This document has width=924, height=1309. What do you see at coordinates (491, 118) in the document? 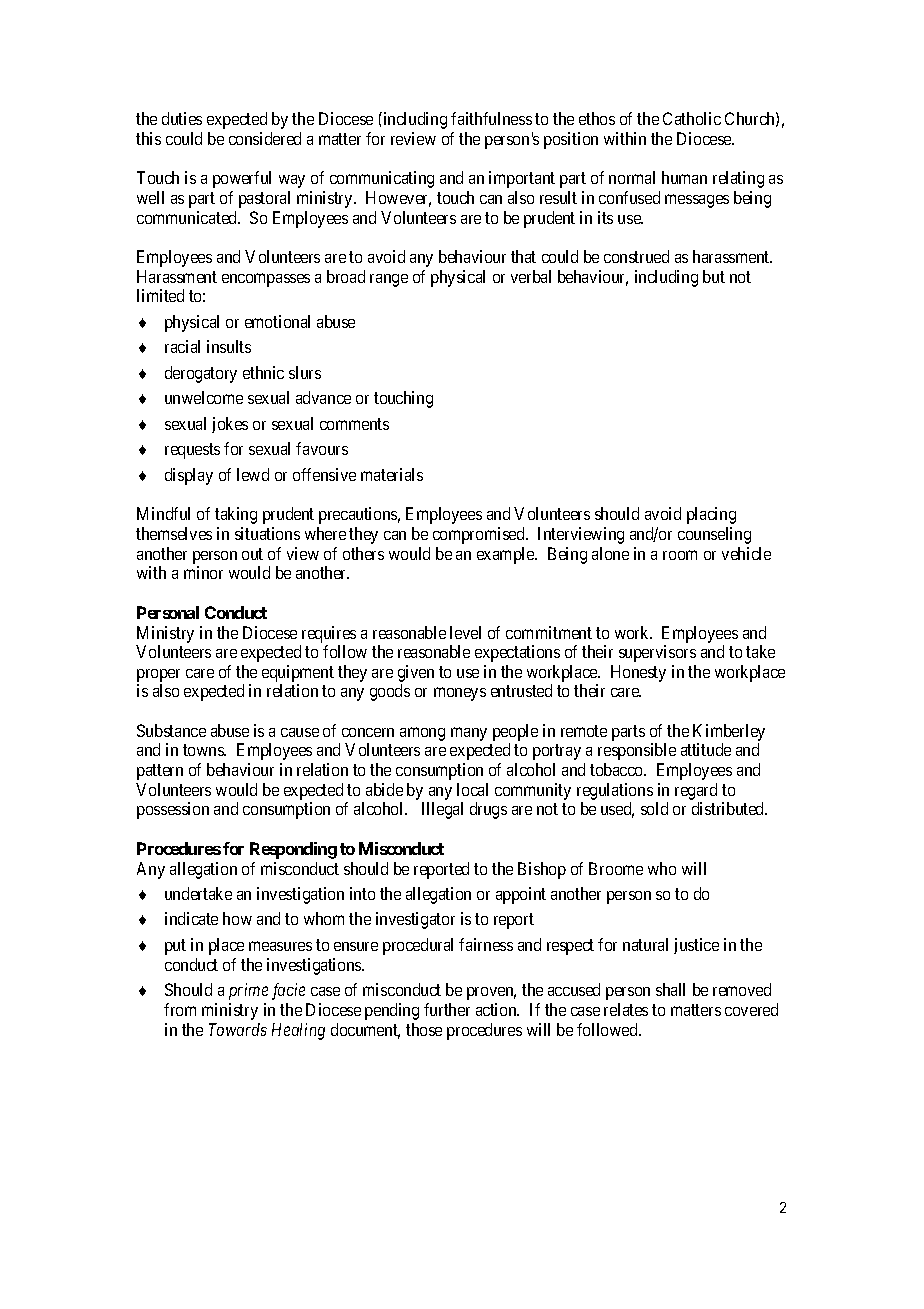
I see `faithfulness` at bounding box center [491, 118].
